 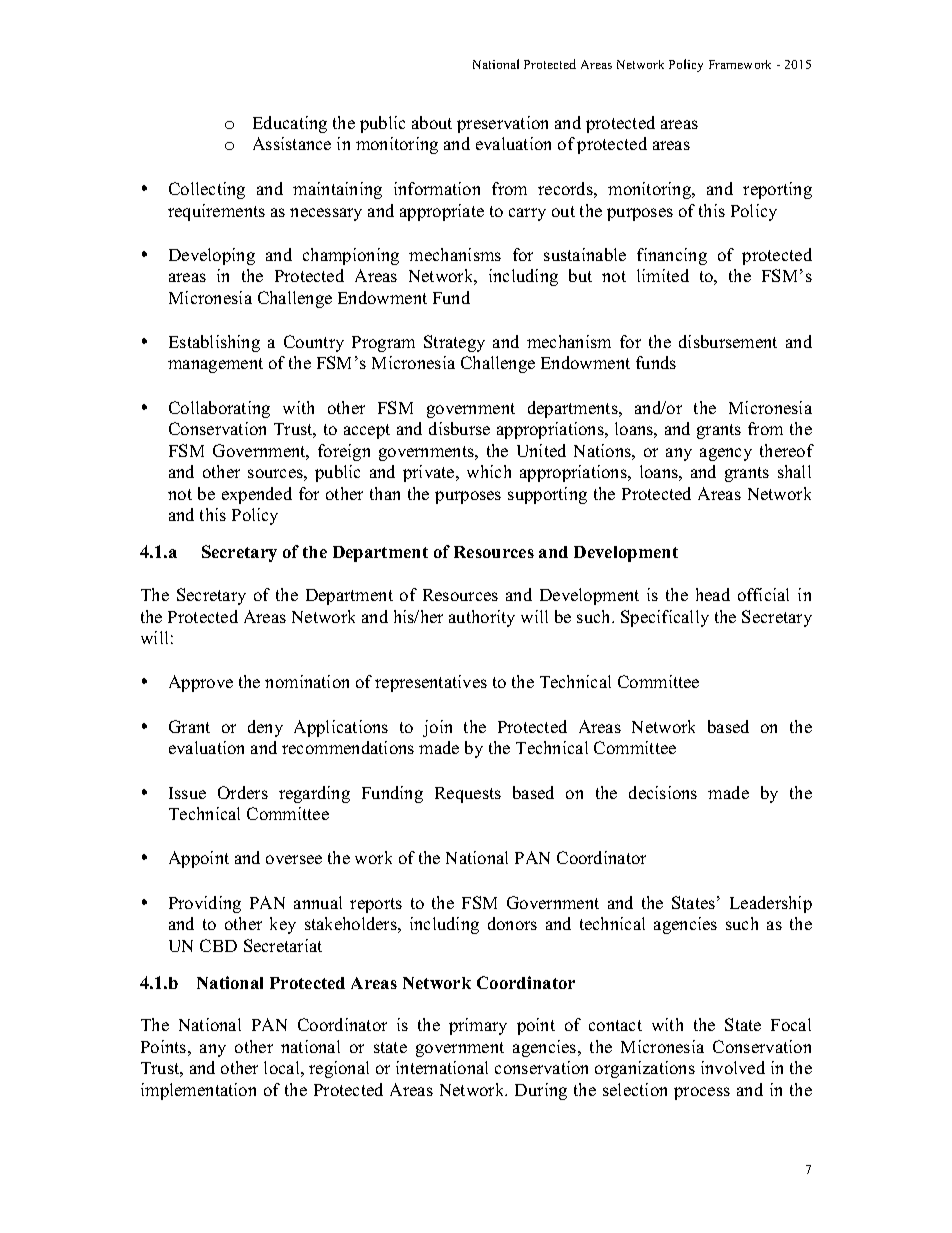 I want to click on head, so click(x=713, y=594).
